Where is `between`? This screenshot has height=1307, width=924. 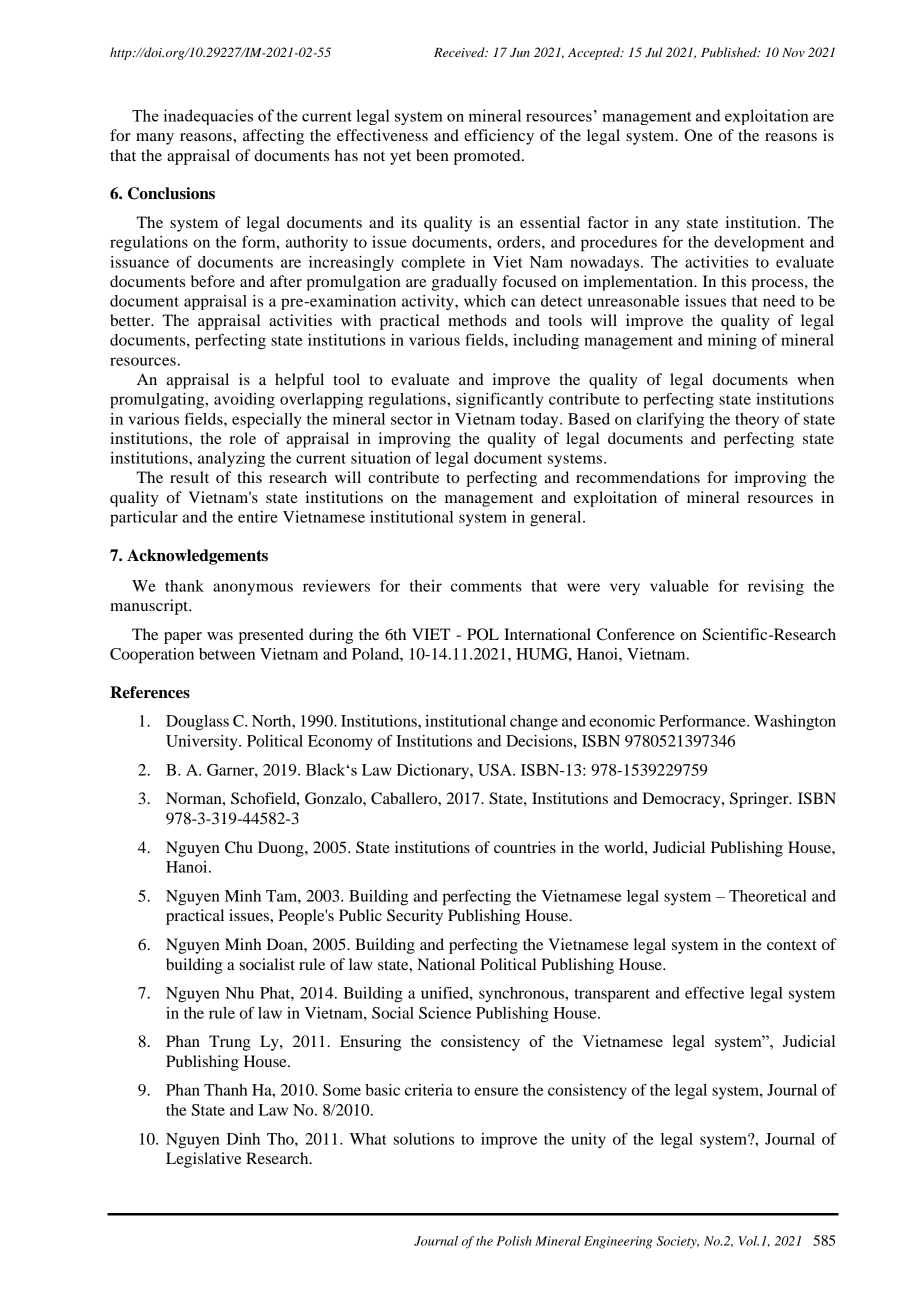
between is located at coordinates (227, 654).
